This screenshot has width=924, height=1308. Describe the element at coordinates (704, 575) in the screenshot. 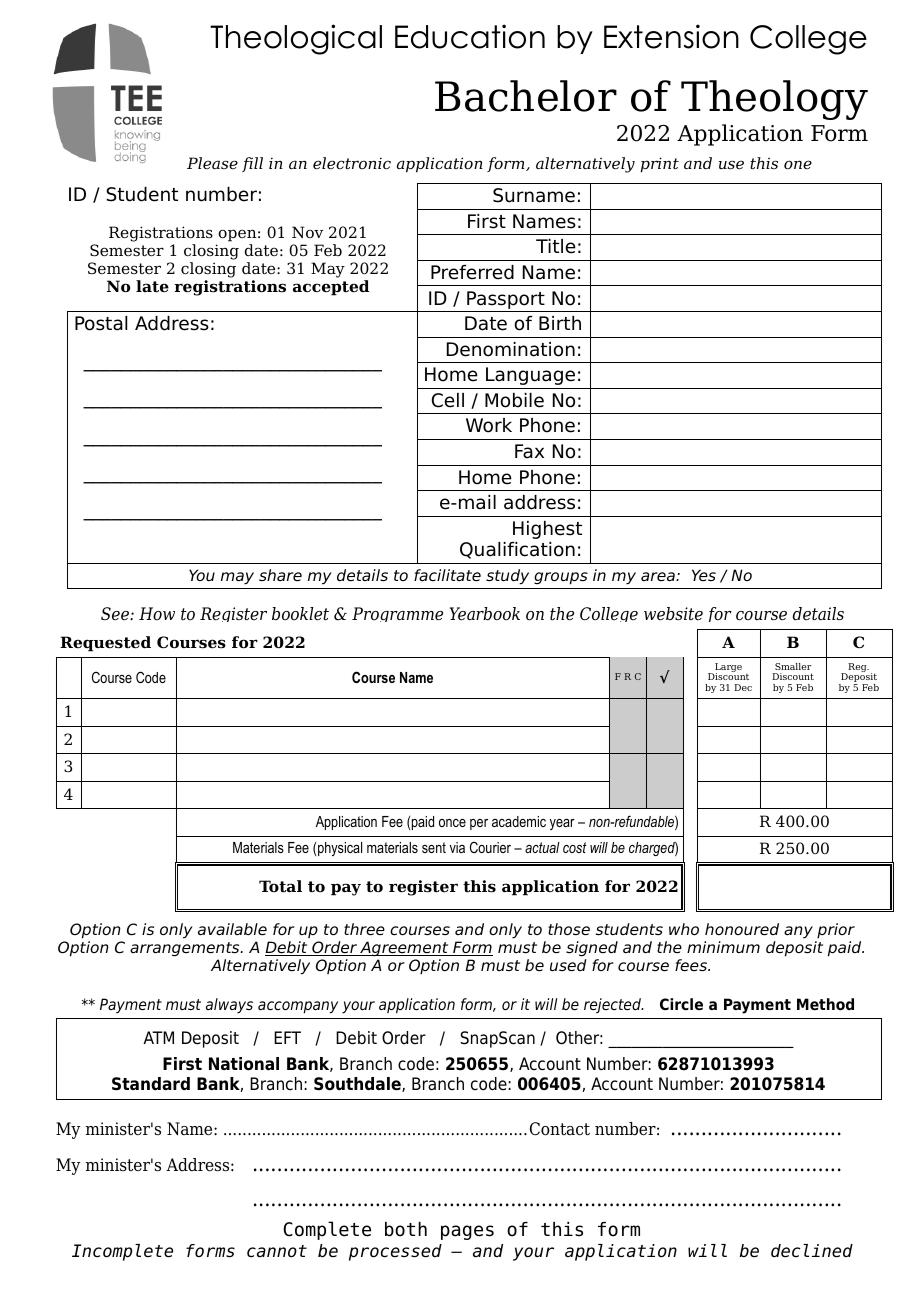

I see `Yes` at that location.
